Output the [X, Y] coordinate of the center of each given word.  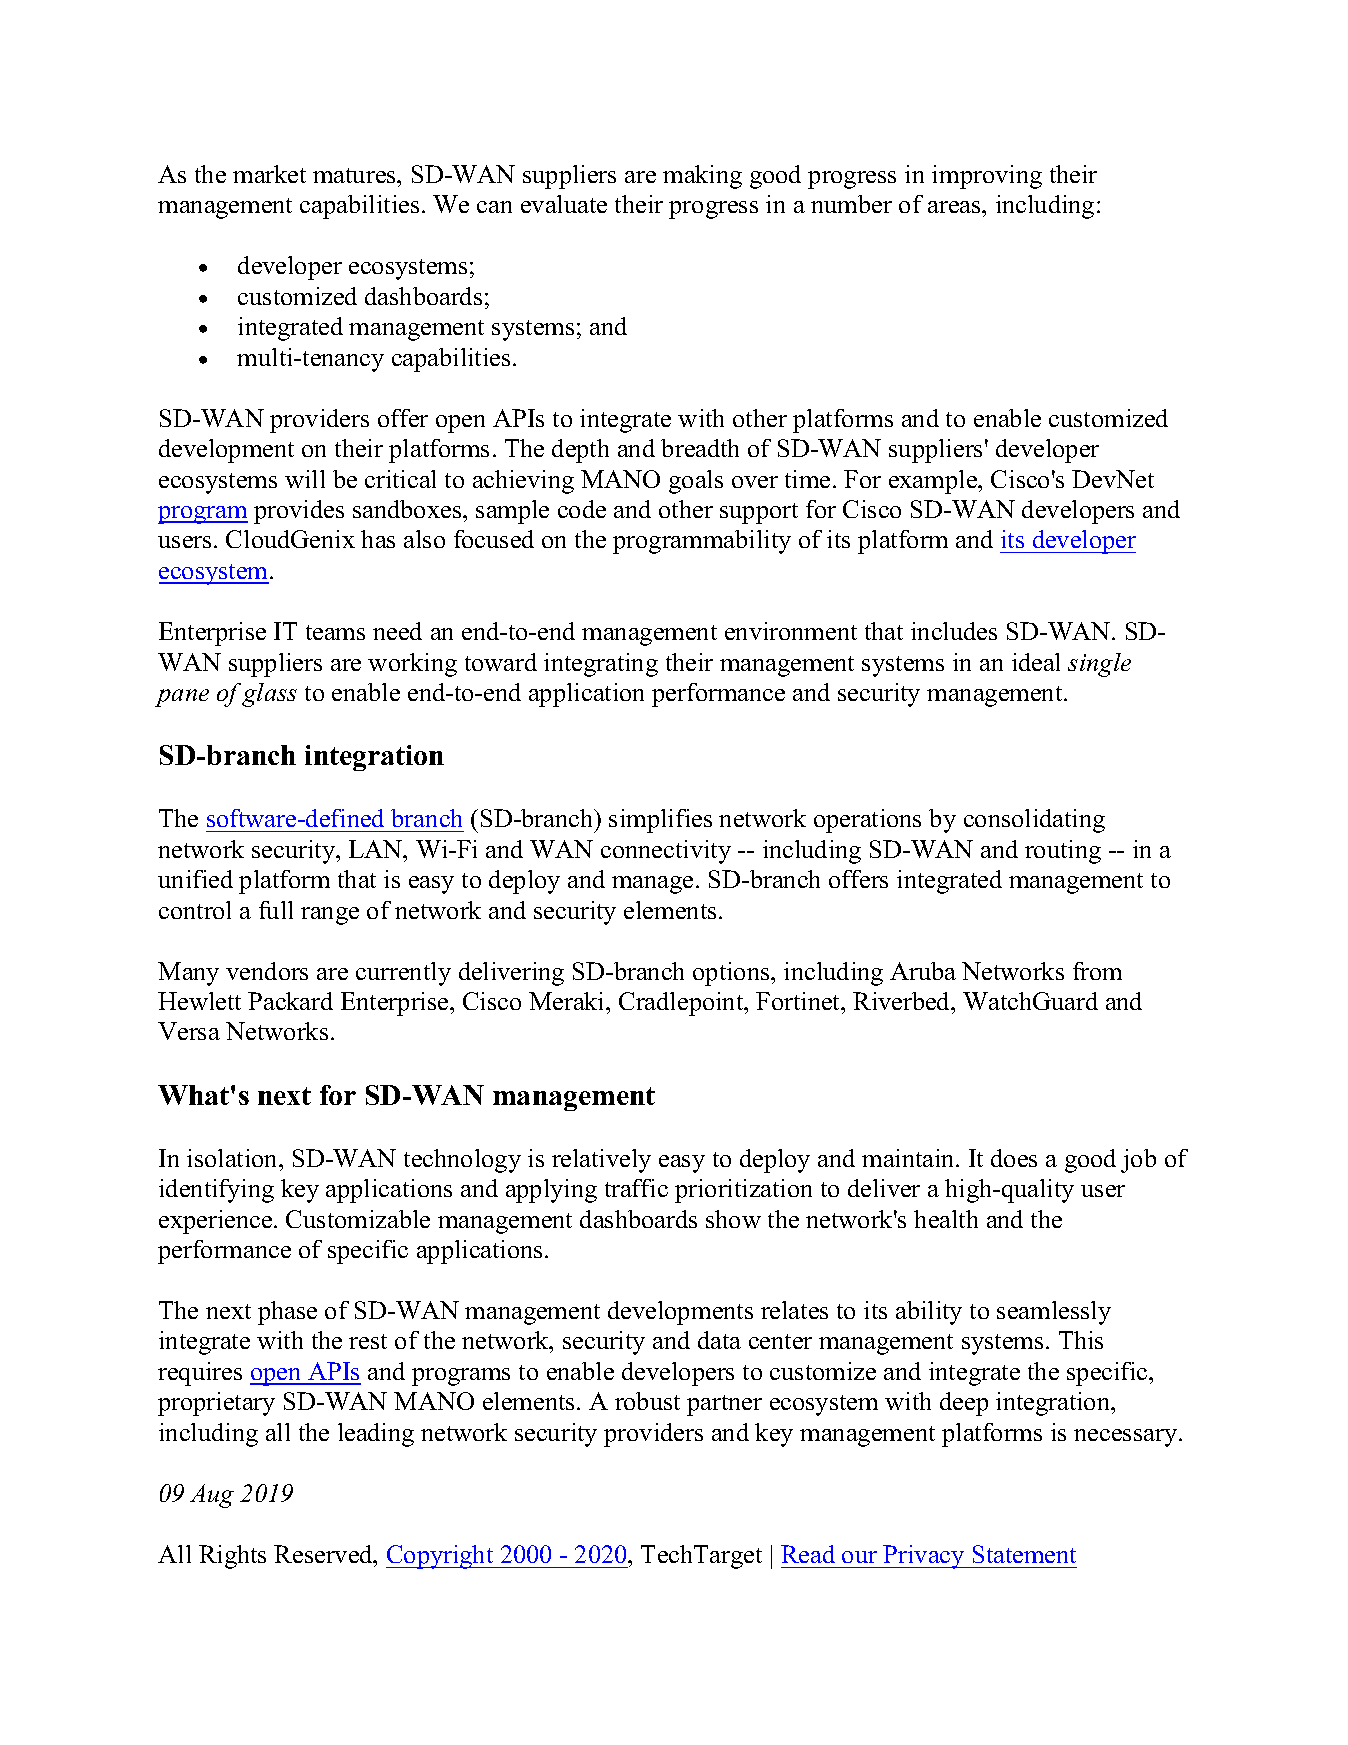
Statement [1024, 1554]
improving [987, 177]
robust [647, 1401]
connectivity [666, 852]
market [269, 174]
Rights [232, 1557]
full [276, 910]
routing [1063, 852]
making [702, 177]
